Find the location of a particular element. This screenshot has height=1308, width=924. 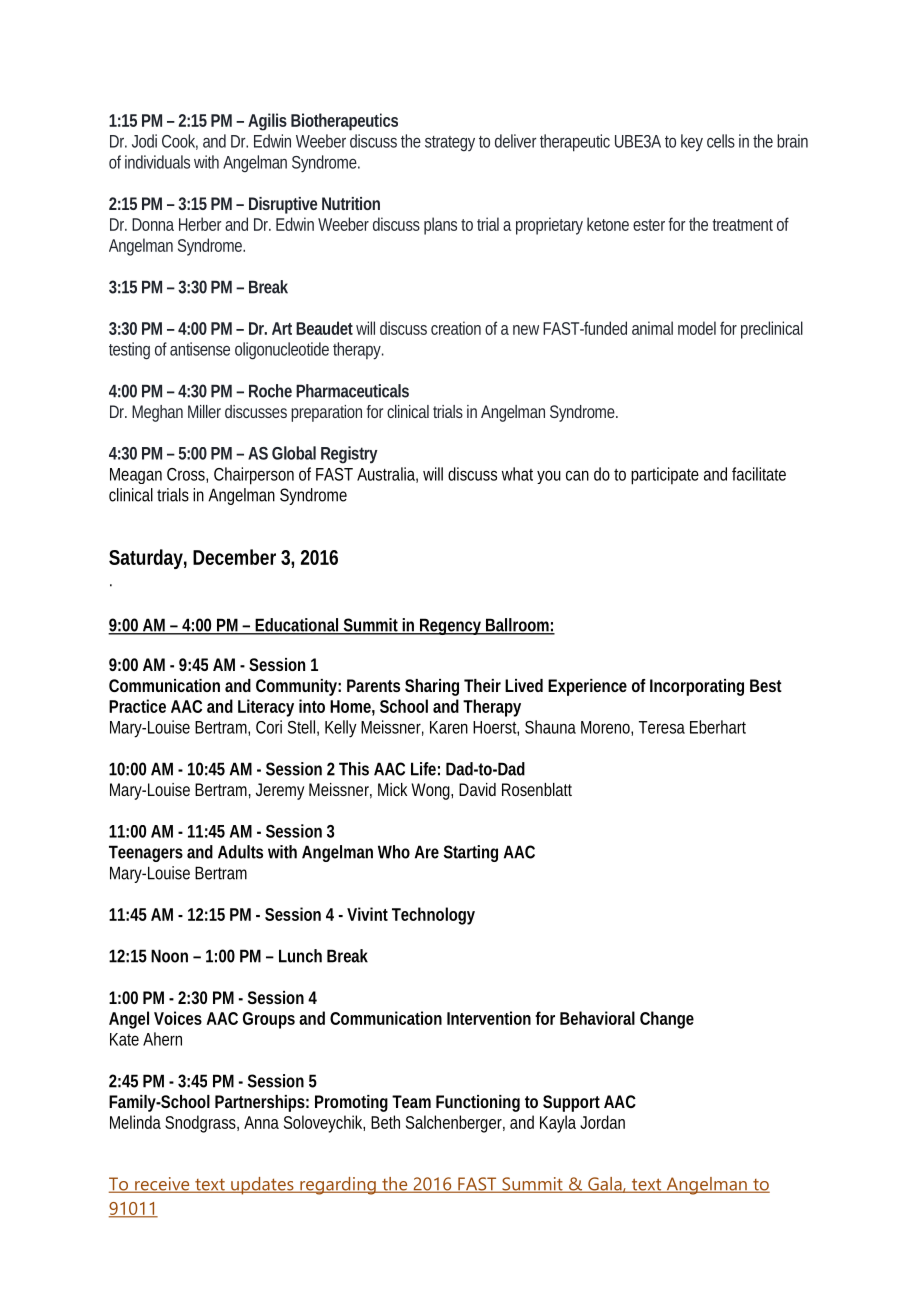

Chairperson is located at coordinates (254, 476).
